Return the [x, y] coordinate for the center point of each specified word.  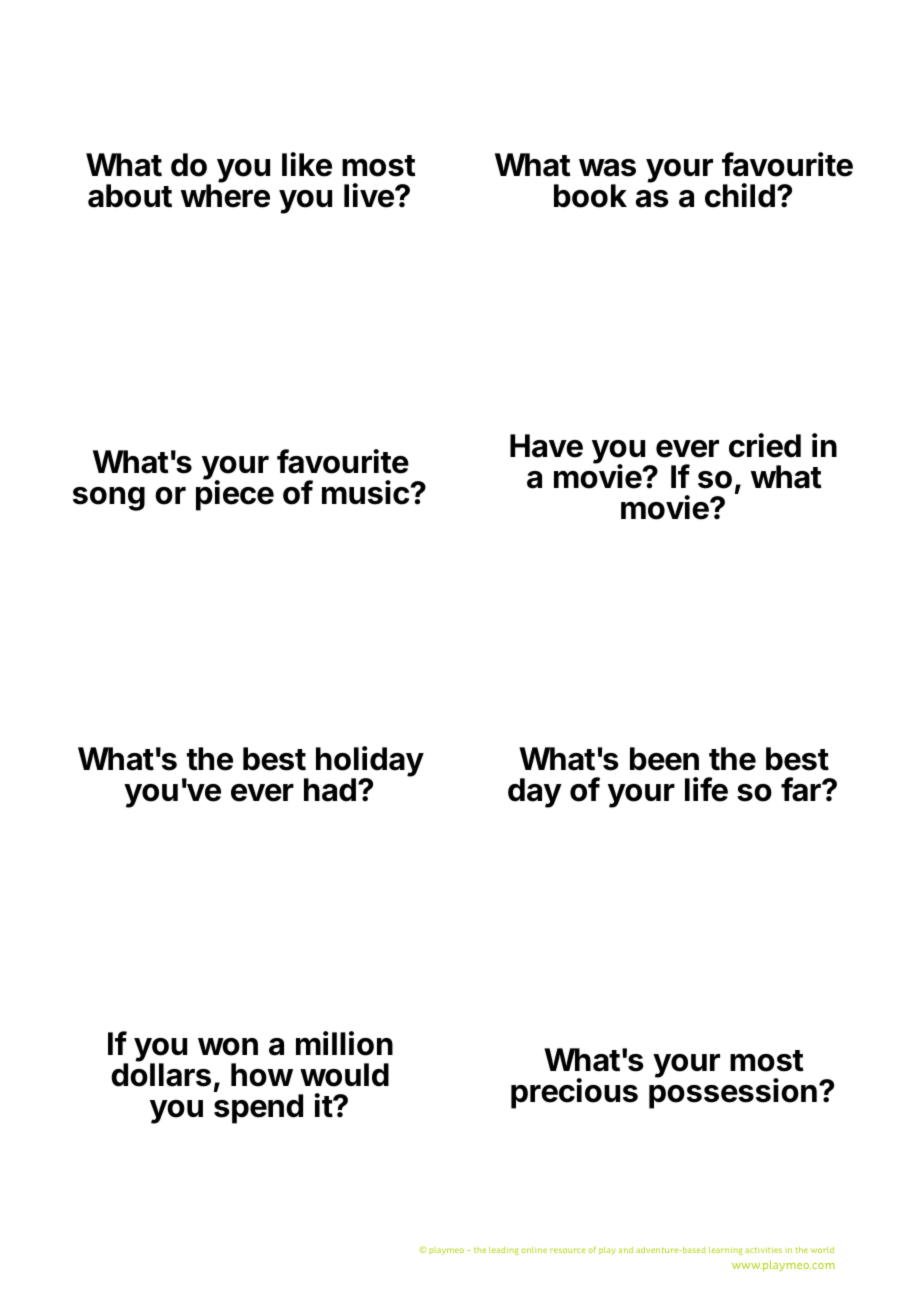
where [225, 195]
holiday [370, 762]
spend [258, 1109]
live [370, 195]
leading [504, 1251]
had [330, 790]
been [664, 759]
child [740, 195]
